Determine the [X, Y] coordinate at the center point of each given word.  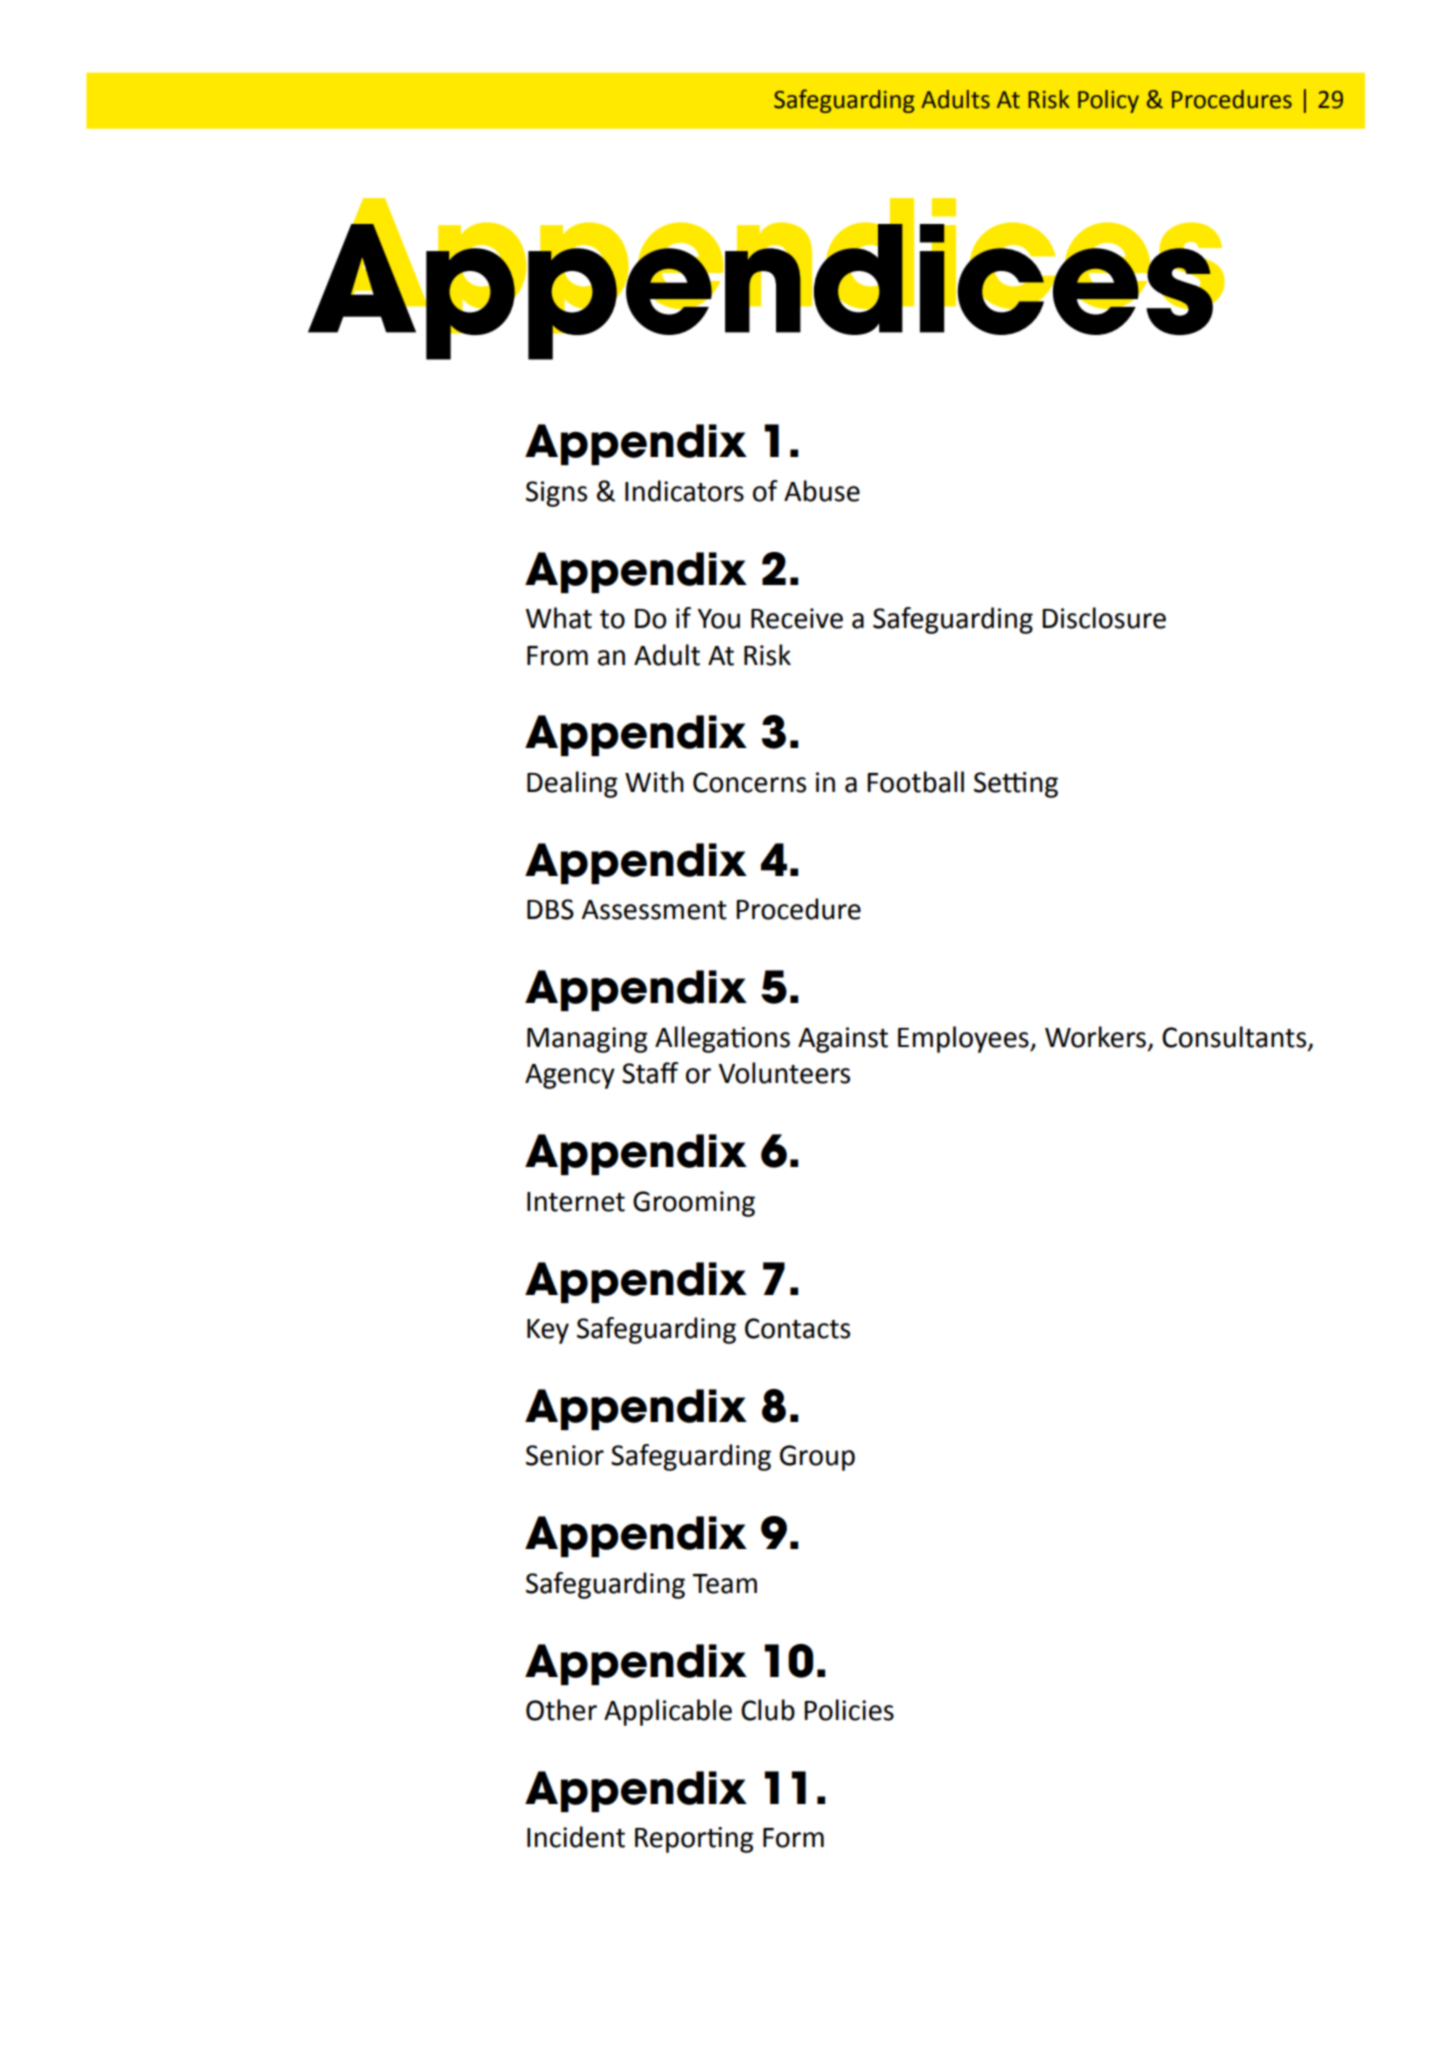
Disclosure [1104, 618]
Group [817, 1458]
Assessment [654, 910]
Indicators [684, 491]
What [559, 618]
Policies [849, 1710]
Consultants [1235, 1037]
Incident [576, 1837]
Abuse [822, 491]
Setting [1016, 785]
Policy [1108, 101]
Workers [1095, 1037]
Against [843, 1040]
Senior [565, 1455]
